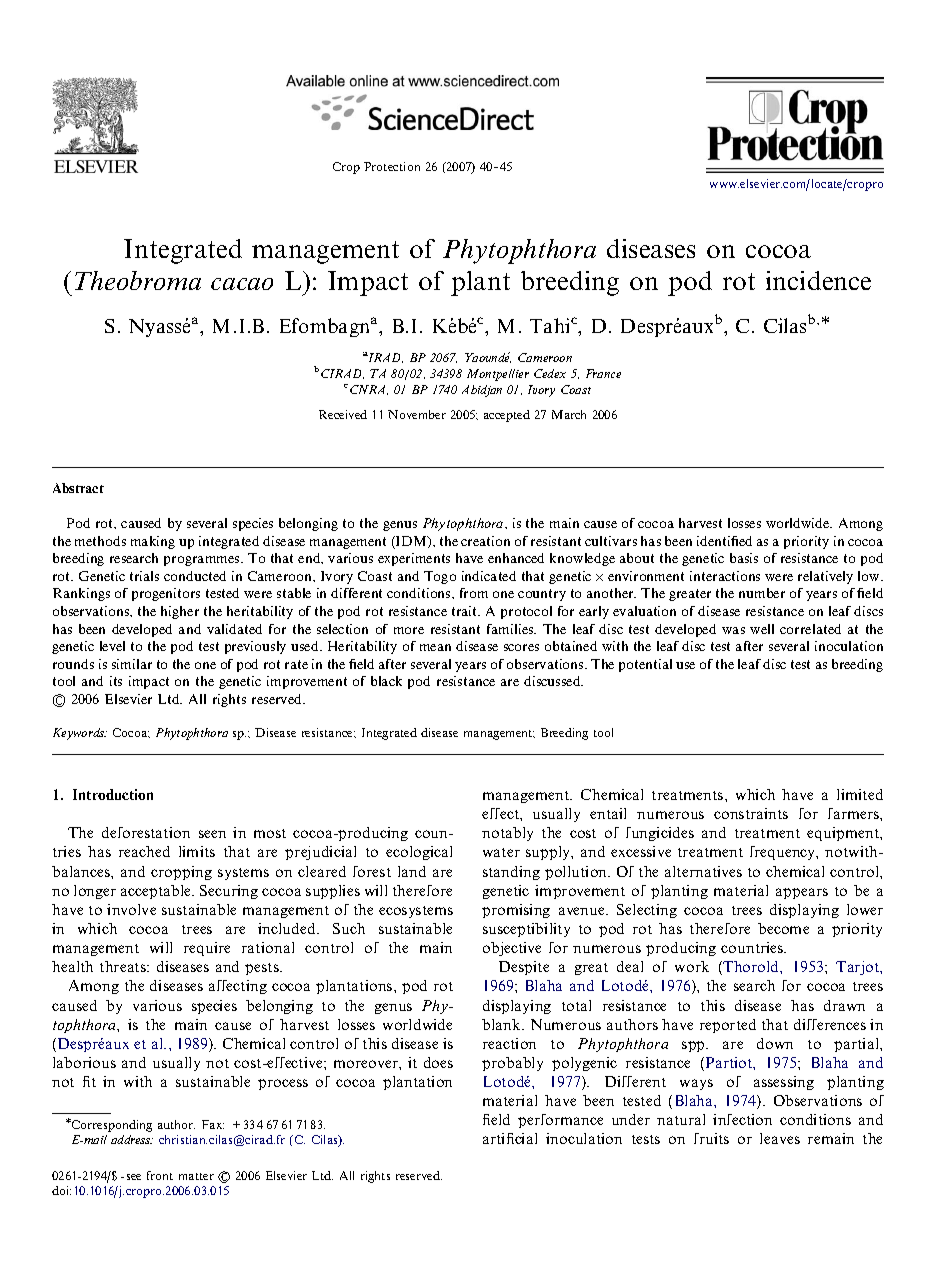 This document has height=1270, width=952. Describe the element at coordinates (132, 664) in the document. I see `similar` at that location.
